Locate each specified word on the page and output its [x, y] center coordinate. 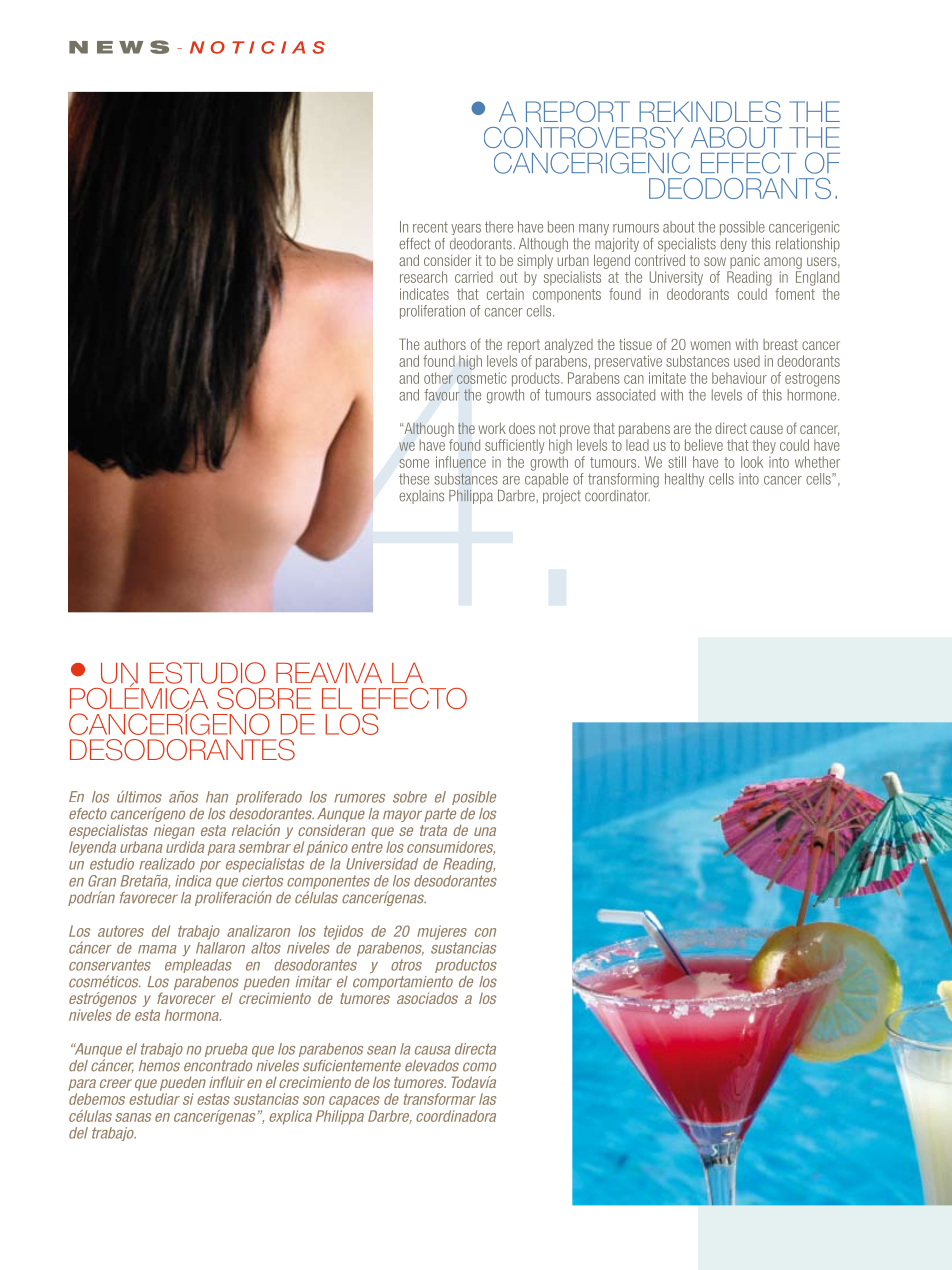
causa [433, 1050]
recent [430, 227]
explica [290, 1117]
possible [742, 228]
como [479, 1067]
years [466, 229]
